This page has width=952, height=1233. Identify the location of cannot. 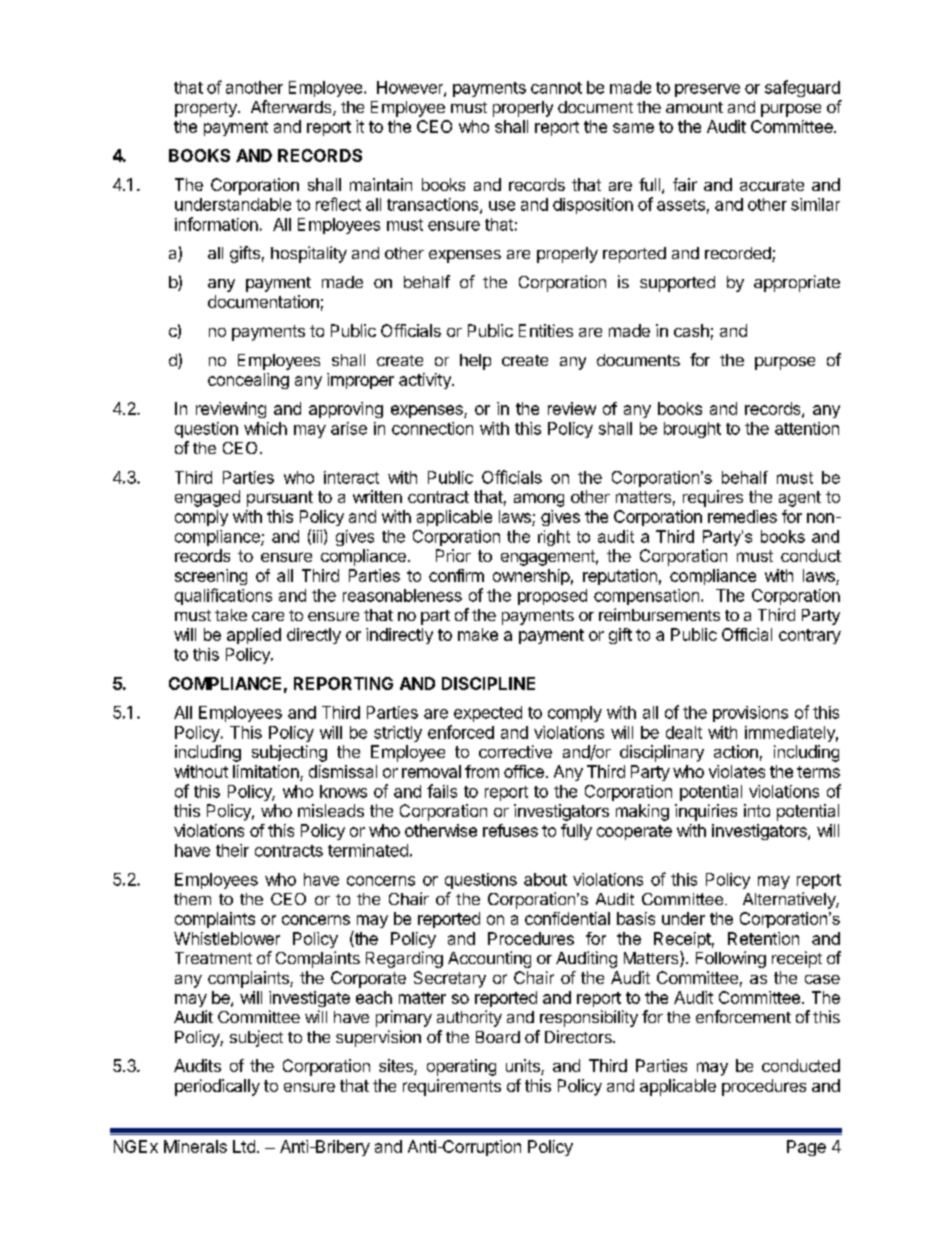
(556, 88).
